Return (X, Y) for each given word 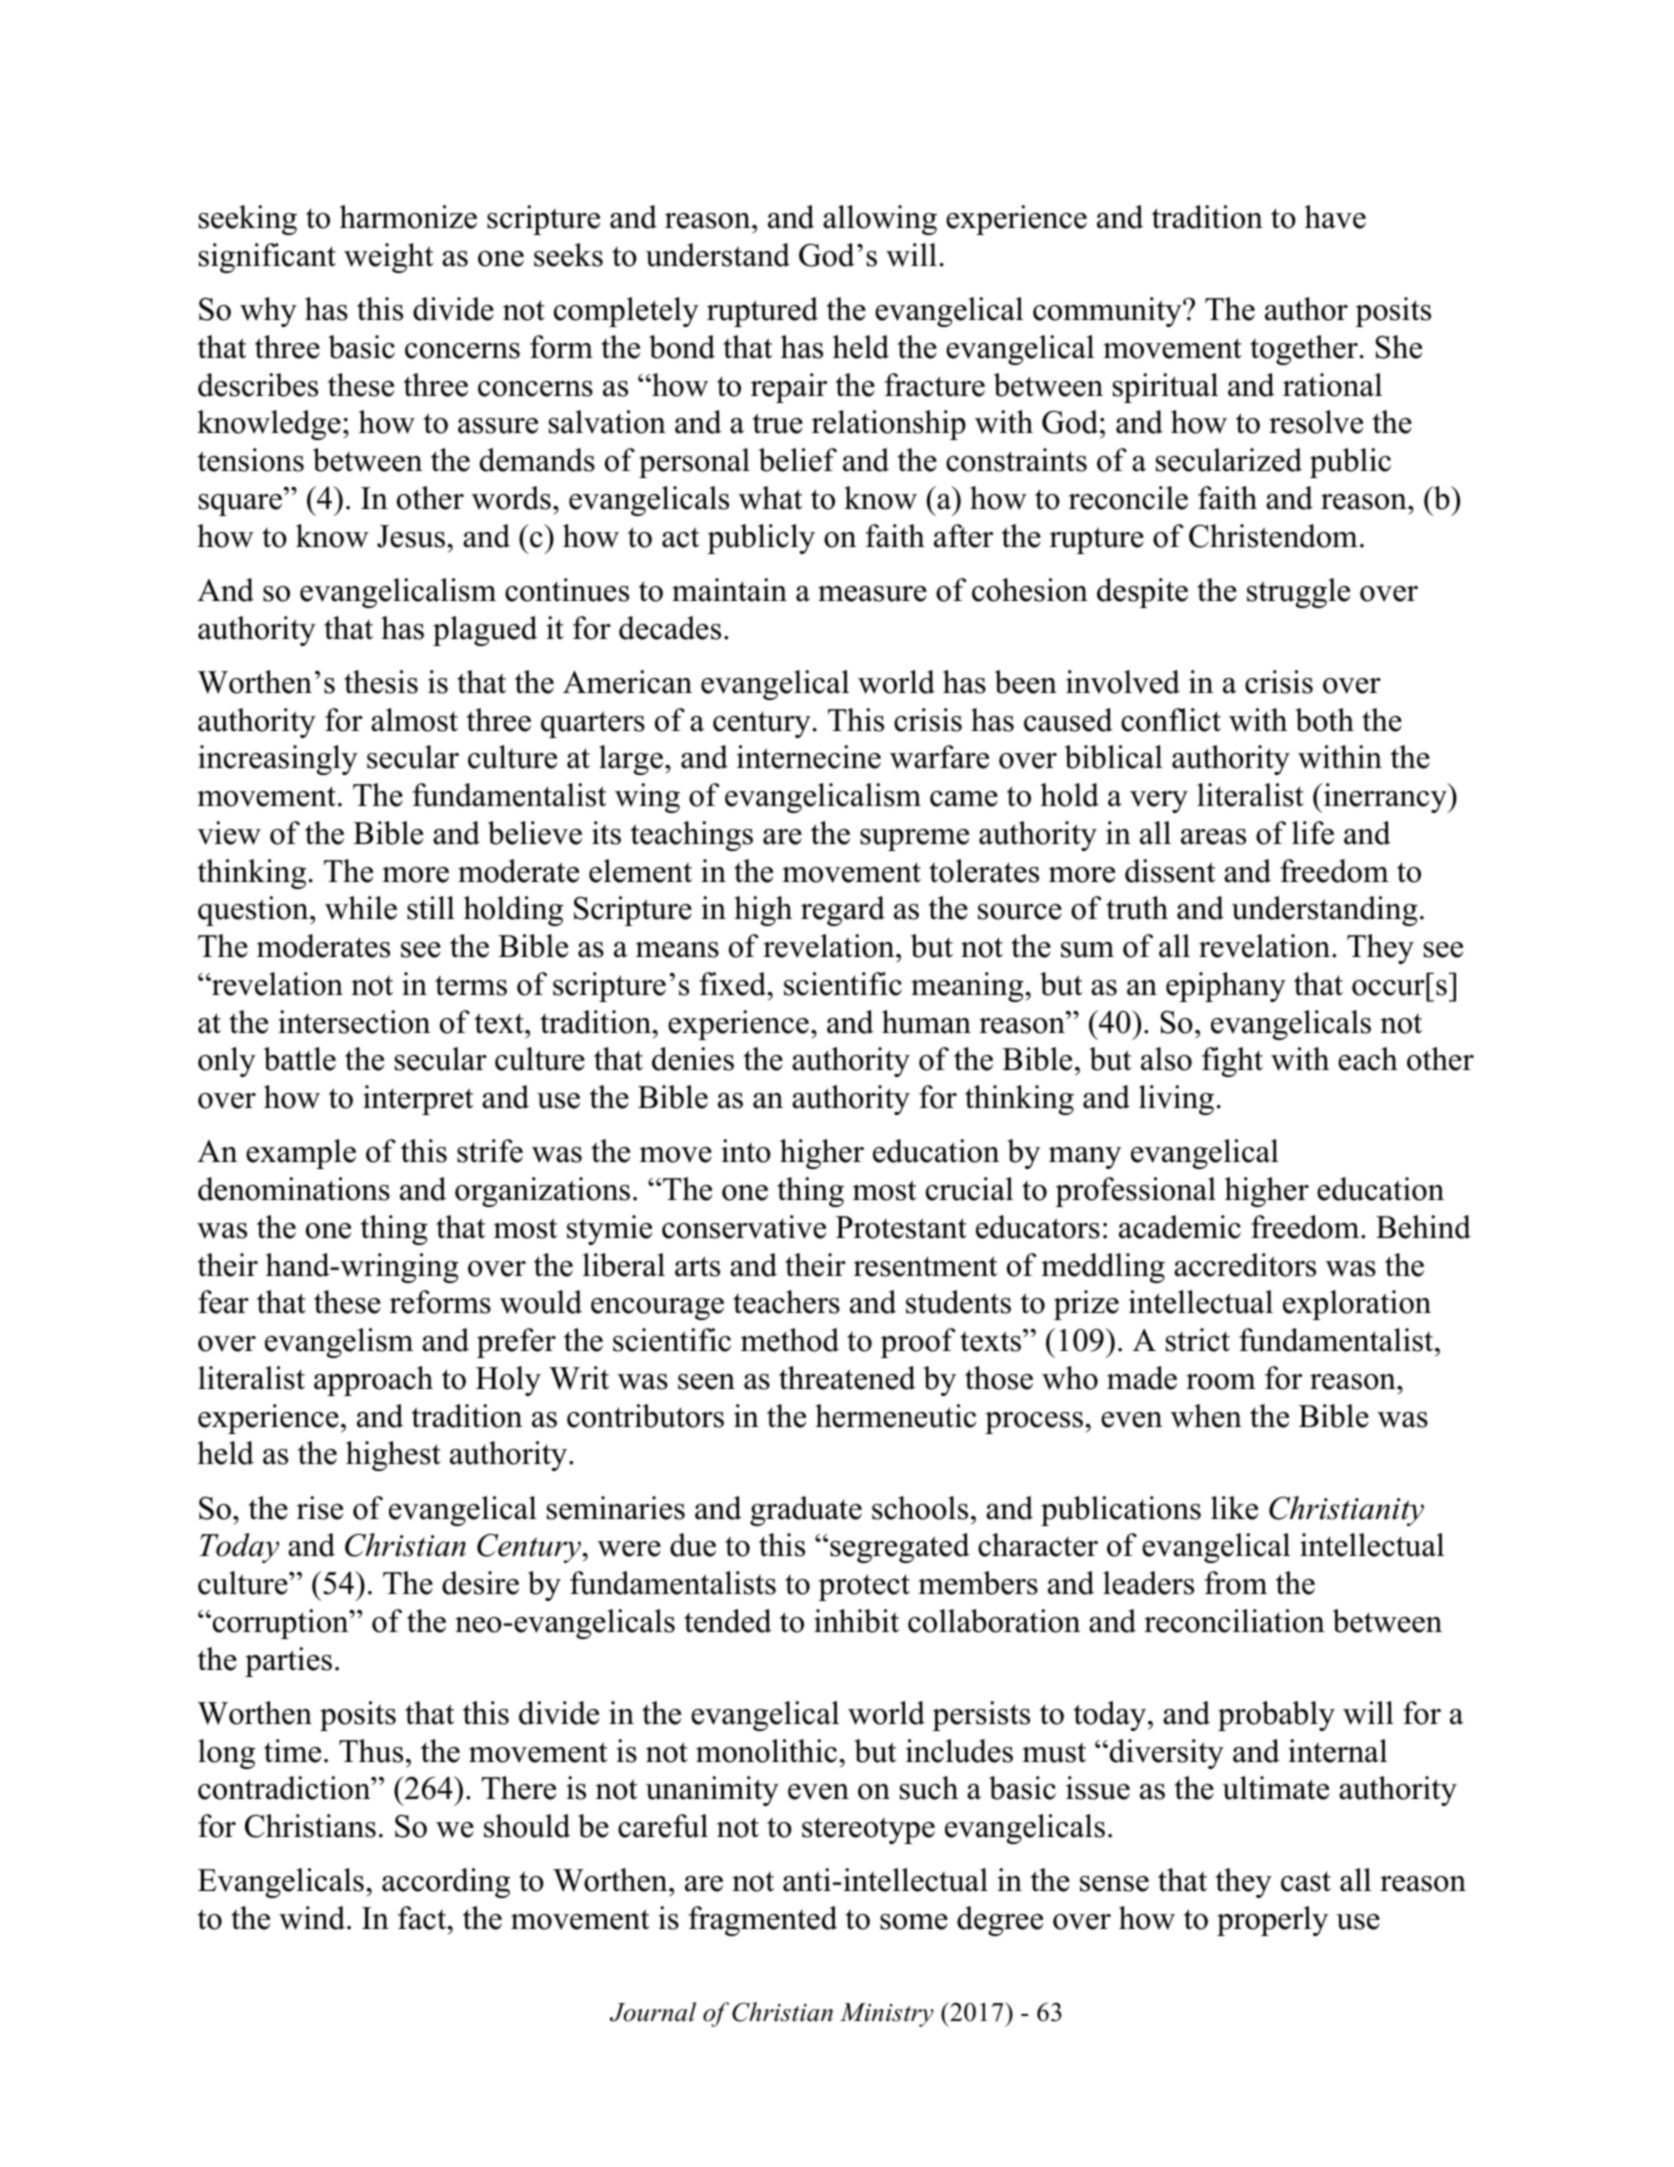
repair (789, 388)
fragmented (763, 1921)
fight (1232, 1062)
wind (313, 1918)
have (1335, 217)
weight (388, 258)
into (746, 1151)
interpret (418, 1100)
